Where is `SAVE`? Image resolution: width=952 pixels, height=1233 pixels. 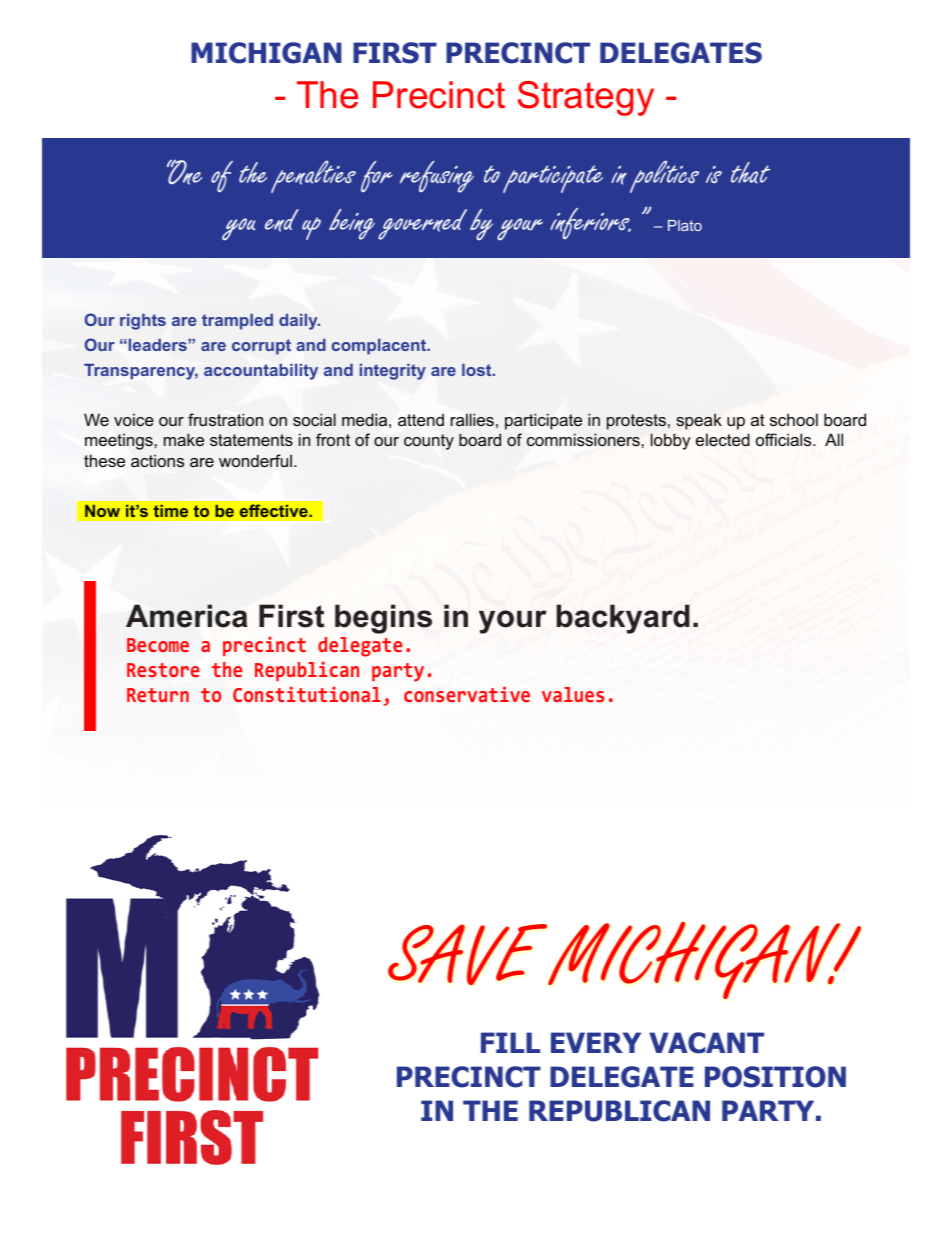 SAVE is located at coordinates (468, 954).
